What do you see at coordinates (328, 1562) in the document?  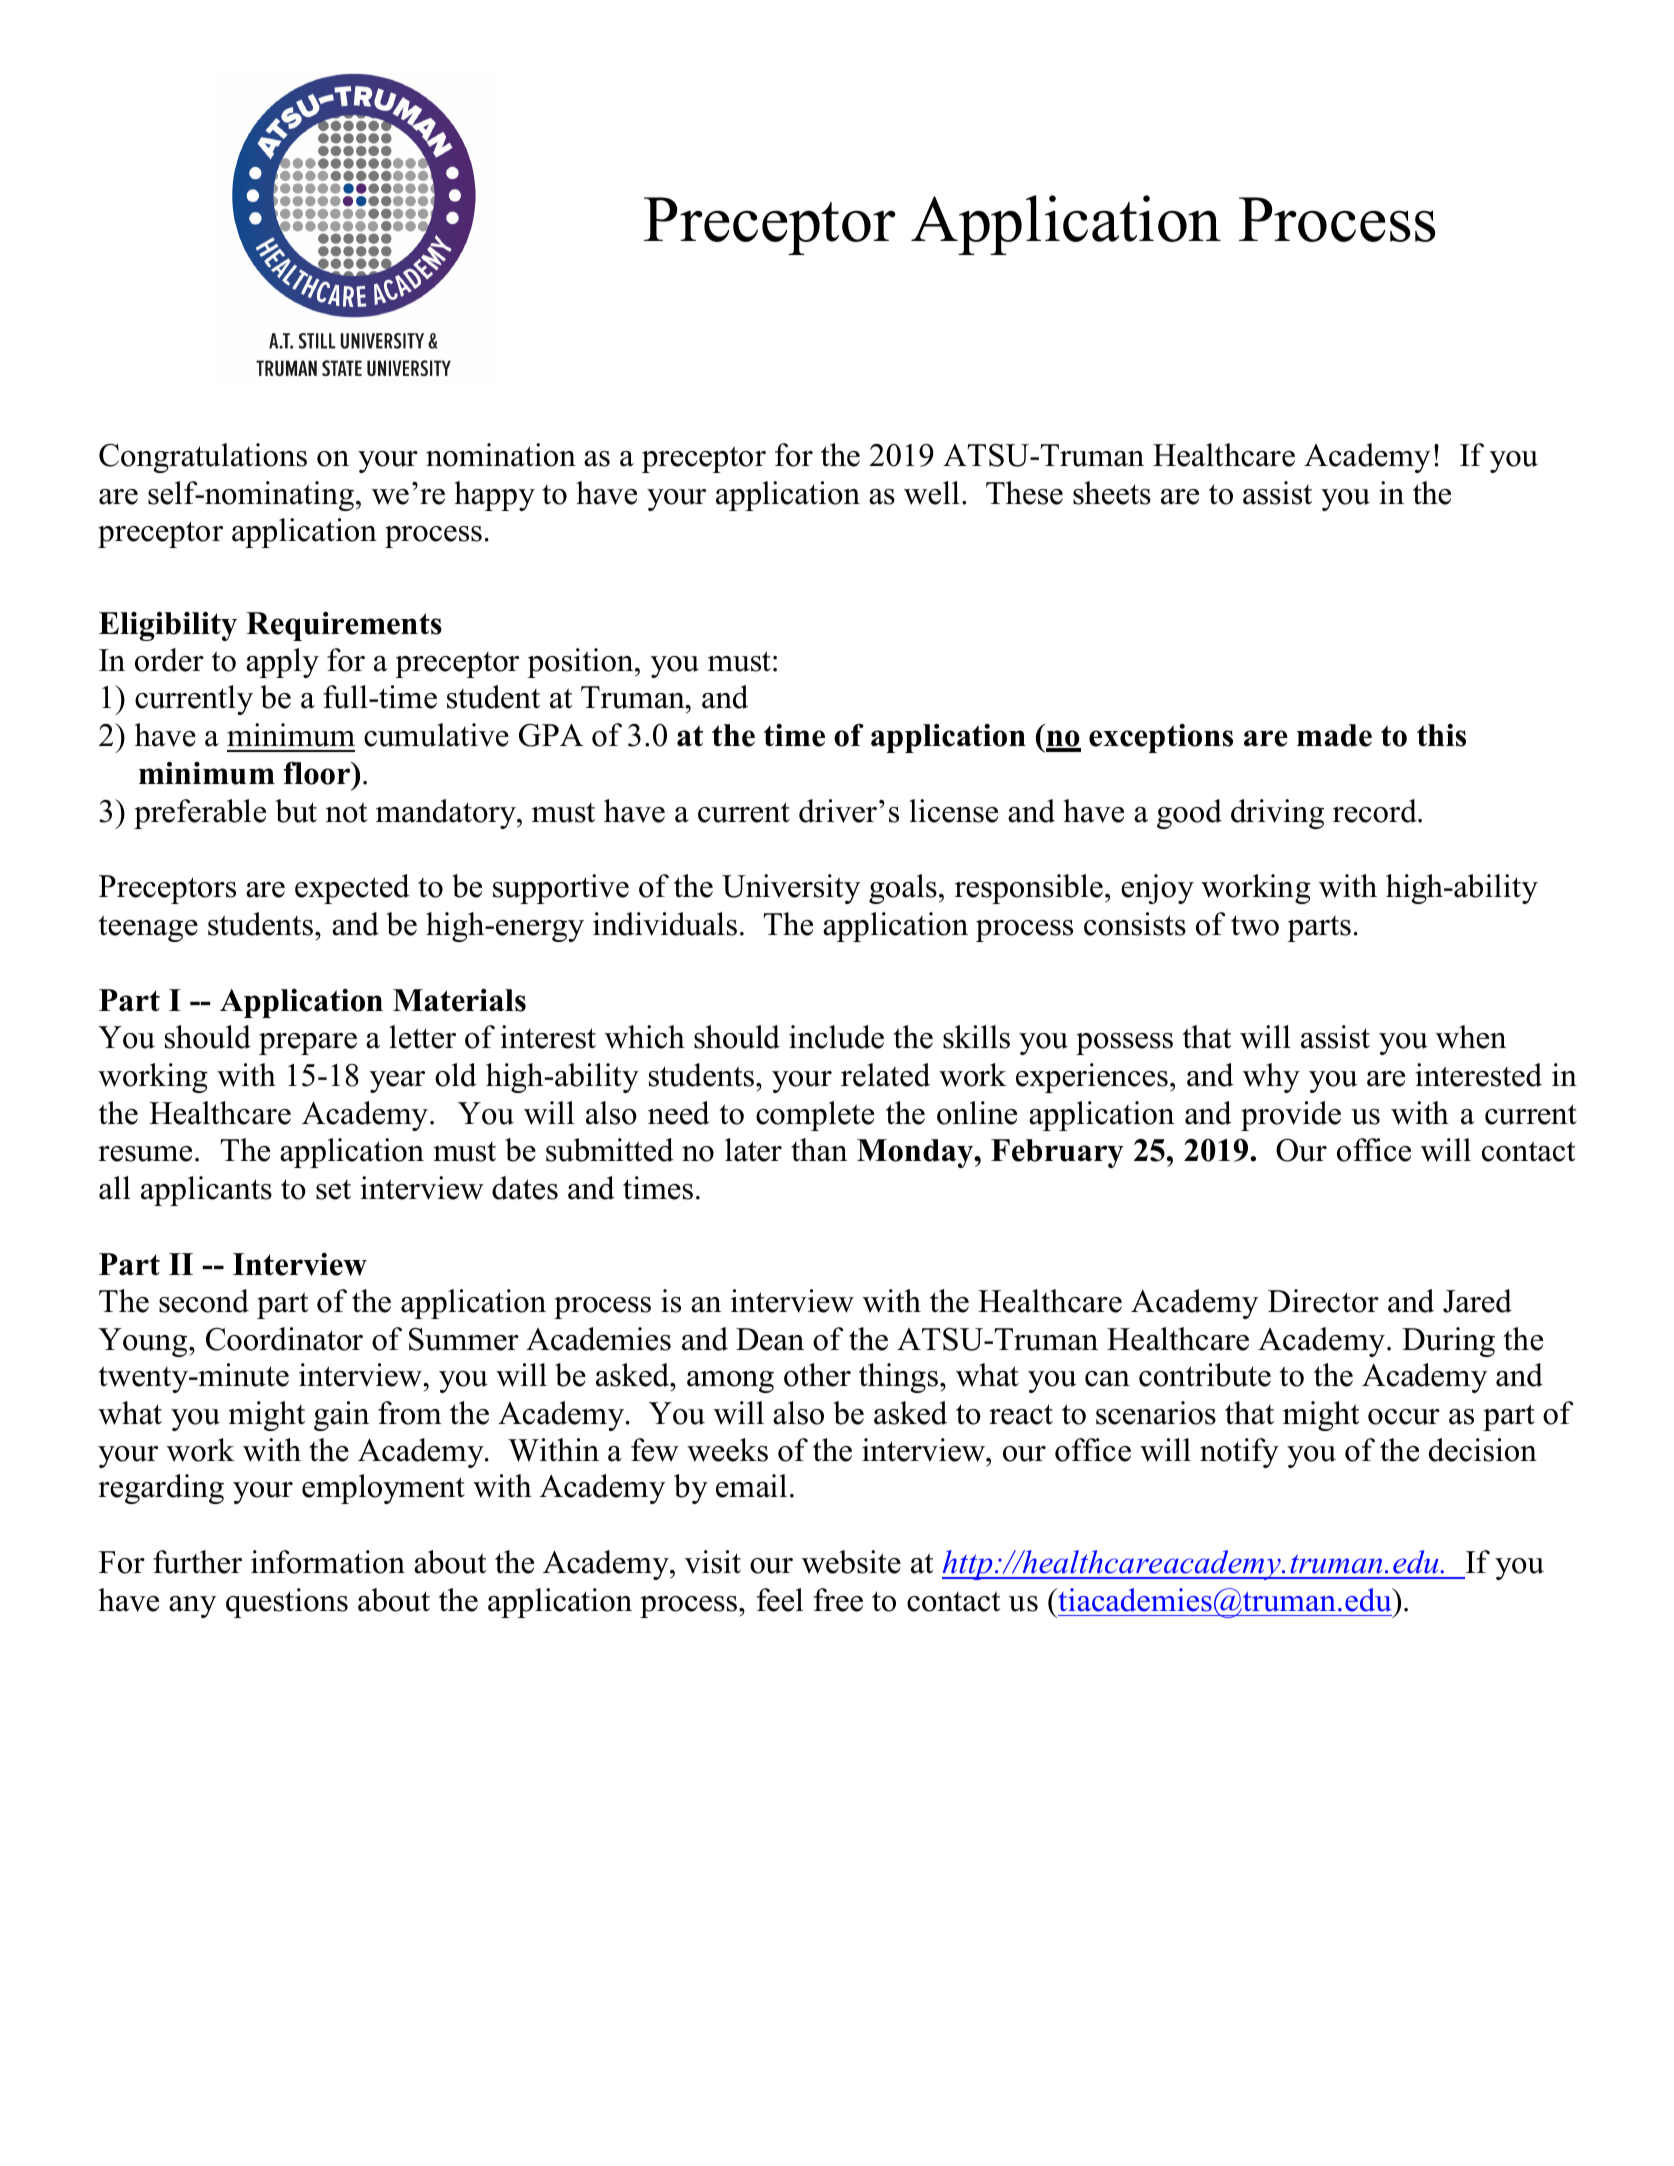 I see `information` at bounding box center [328, 1562].
